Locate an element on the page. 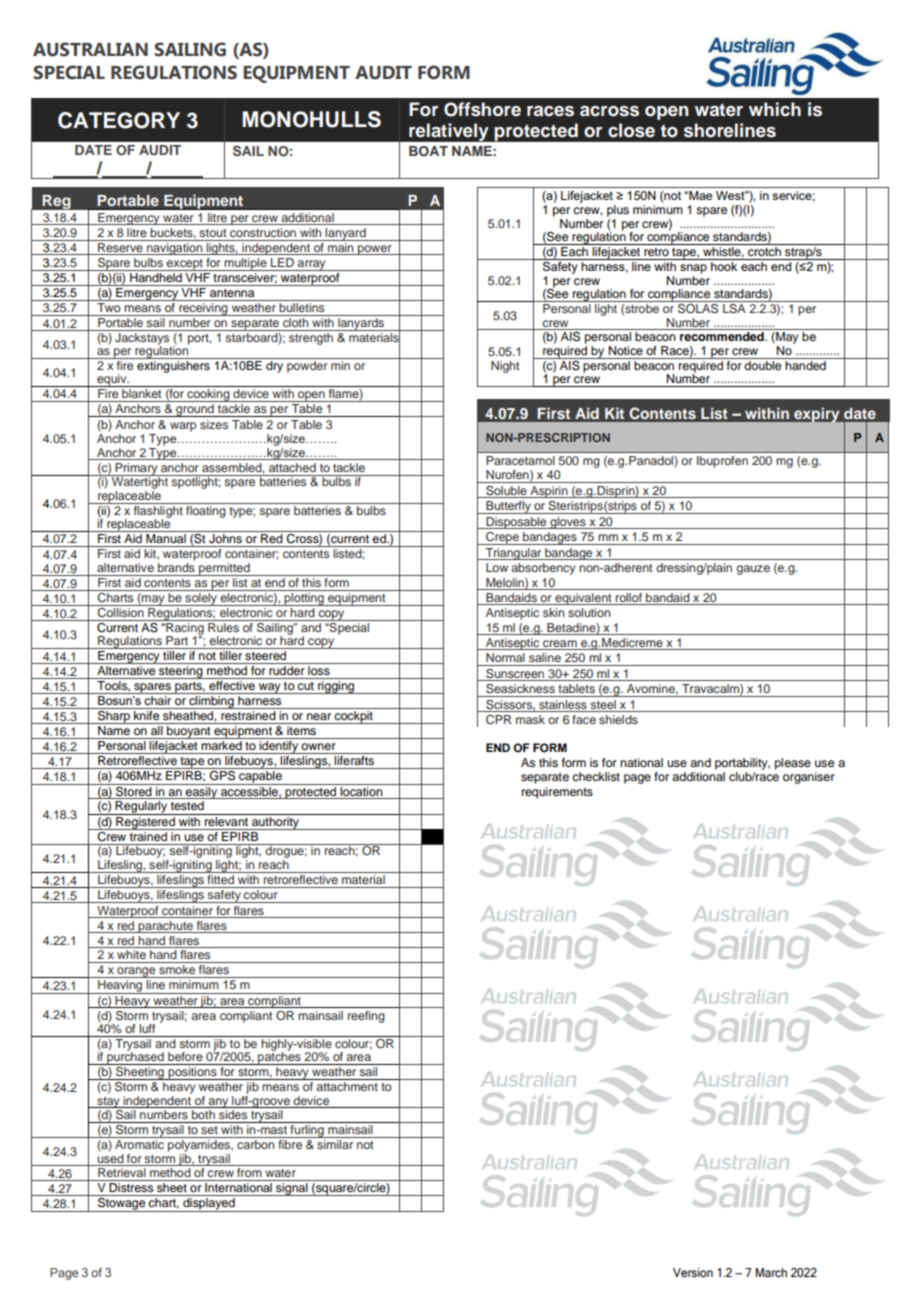 This image has height=1307, width=924. Offshore is located at coordinates (482, 109).
